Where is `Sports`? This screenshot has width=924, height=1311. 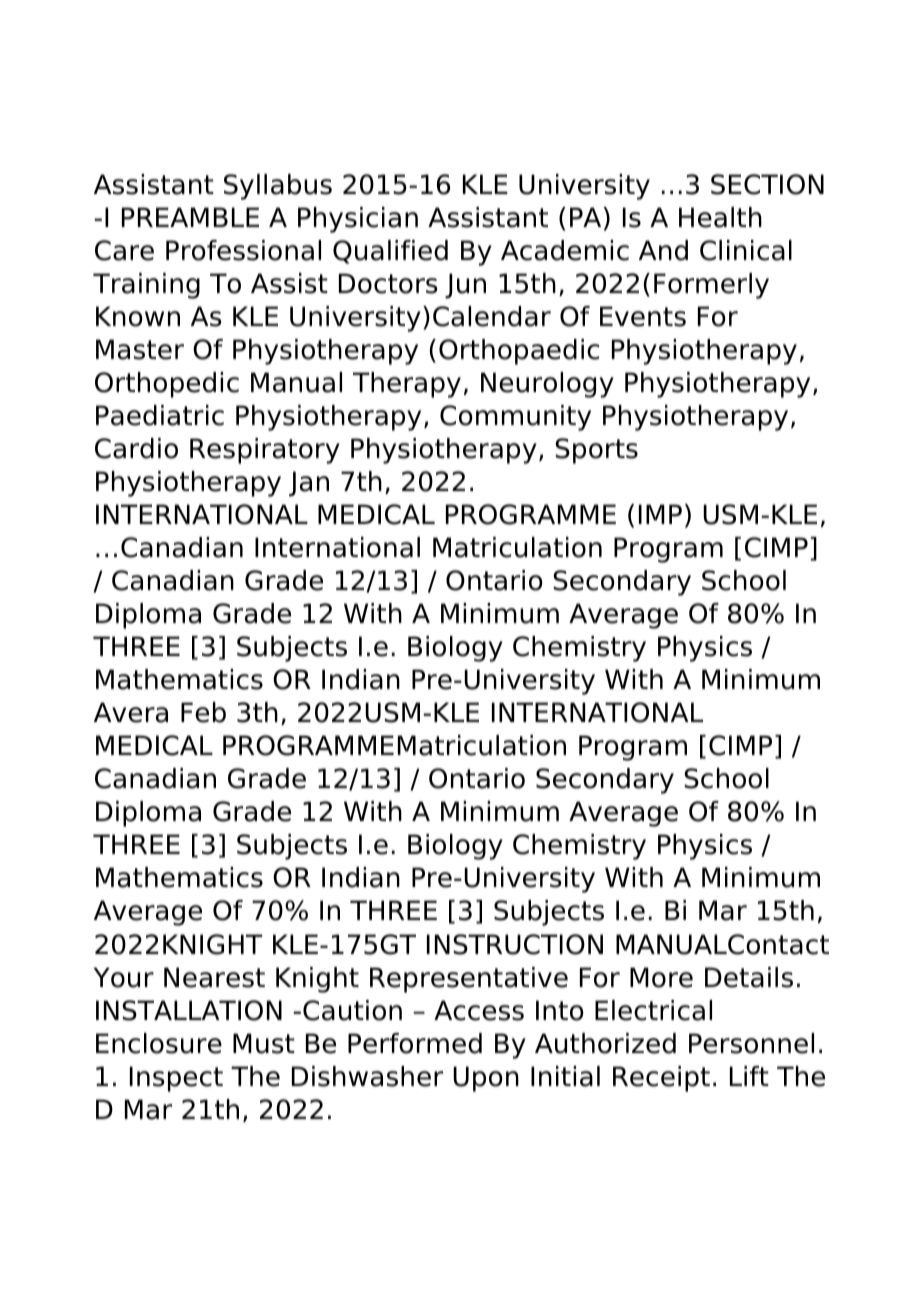
Sports is located at coordinates (596, 451).
